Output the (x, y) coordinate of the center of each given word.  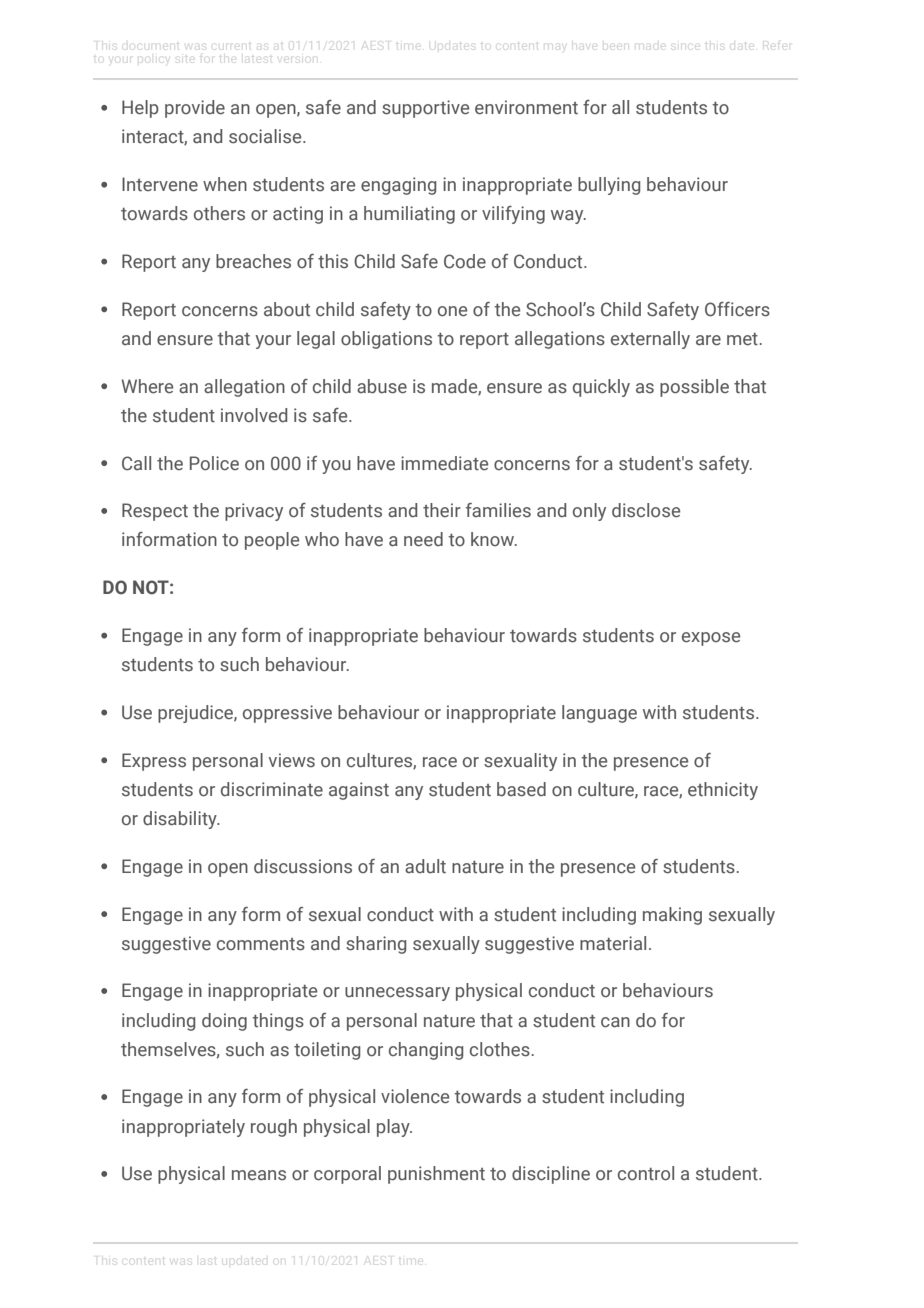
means (259, 1175)
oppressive (287, 714)
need (423, 539)
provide (195, 109)
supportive (425, 109)
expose (711, 639)
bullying (609, 186)
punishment (436, 1175)
